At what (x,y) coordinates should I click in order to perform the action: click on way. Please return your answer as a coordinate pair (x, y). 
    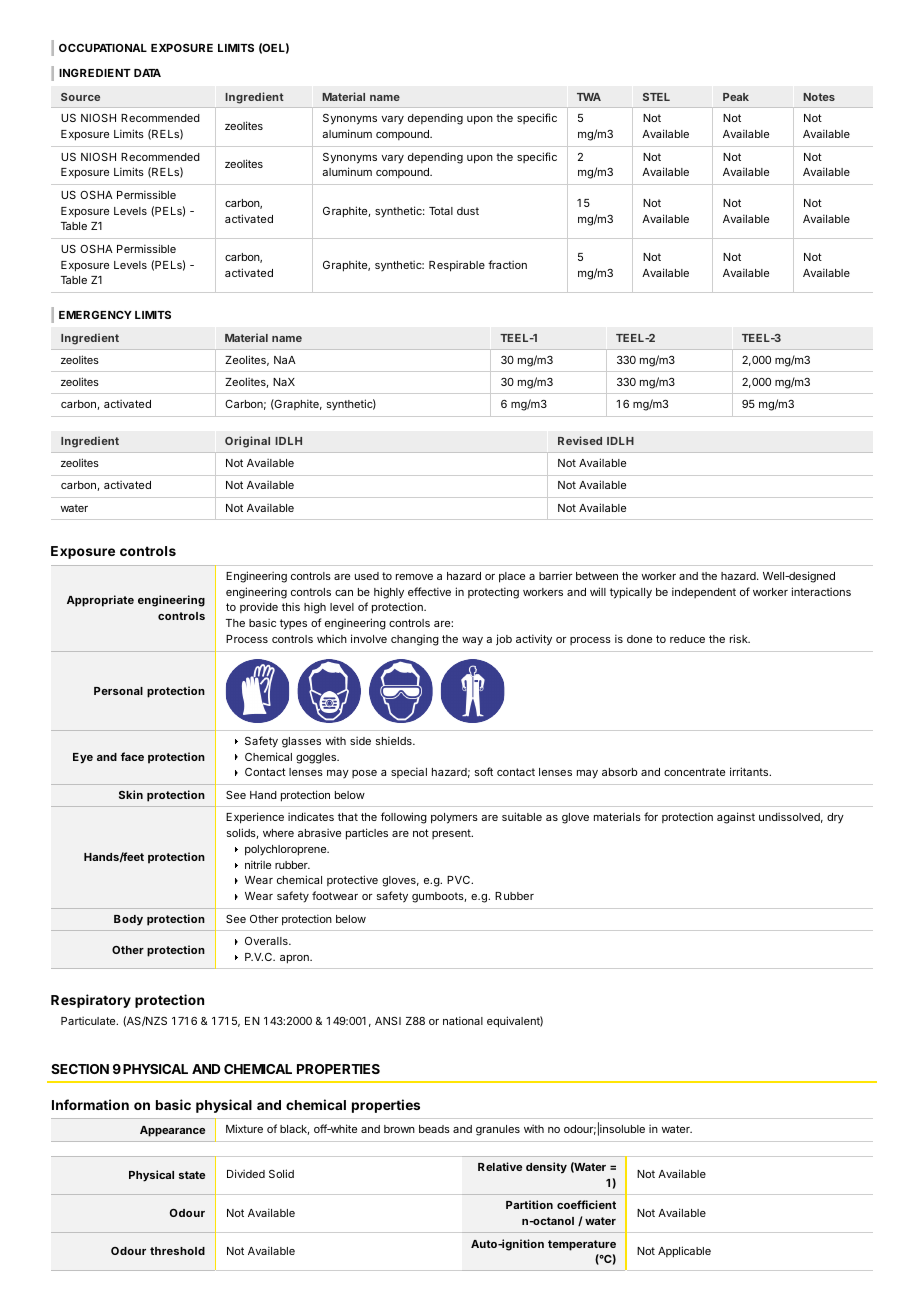
    Looking at the image, I should click on (472, 641).
